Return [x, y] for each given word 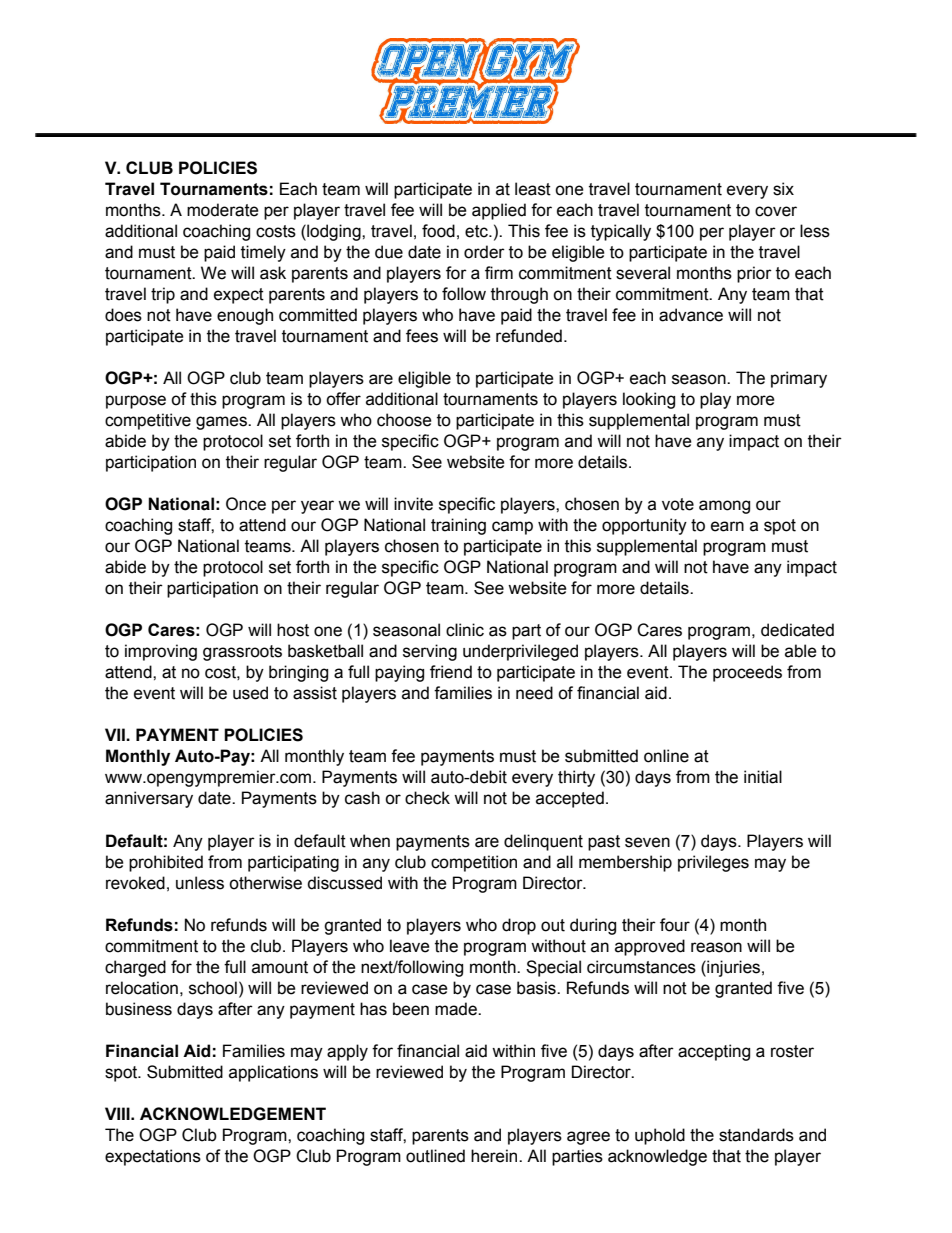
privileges [713, 863]
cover [776, 211]
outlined [435, 1156]
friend [451, 672]
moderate [223, 210]
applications [273, 1073]
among [724, 507]
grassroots [242, 653]
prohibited [166, 863]
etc [477, 231]
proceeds [747, 673]
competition [474, 863]
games [222, 423]
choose [404, 420]
